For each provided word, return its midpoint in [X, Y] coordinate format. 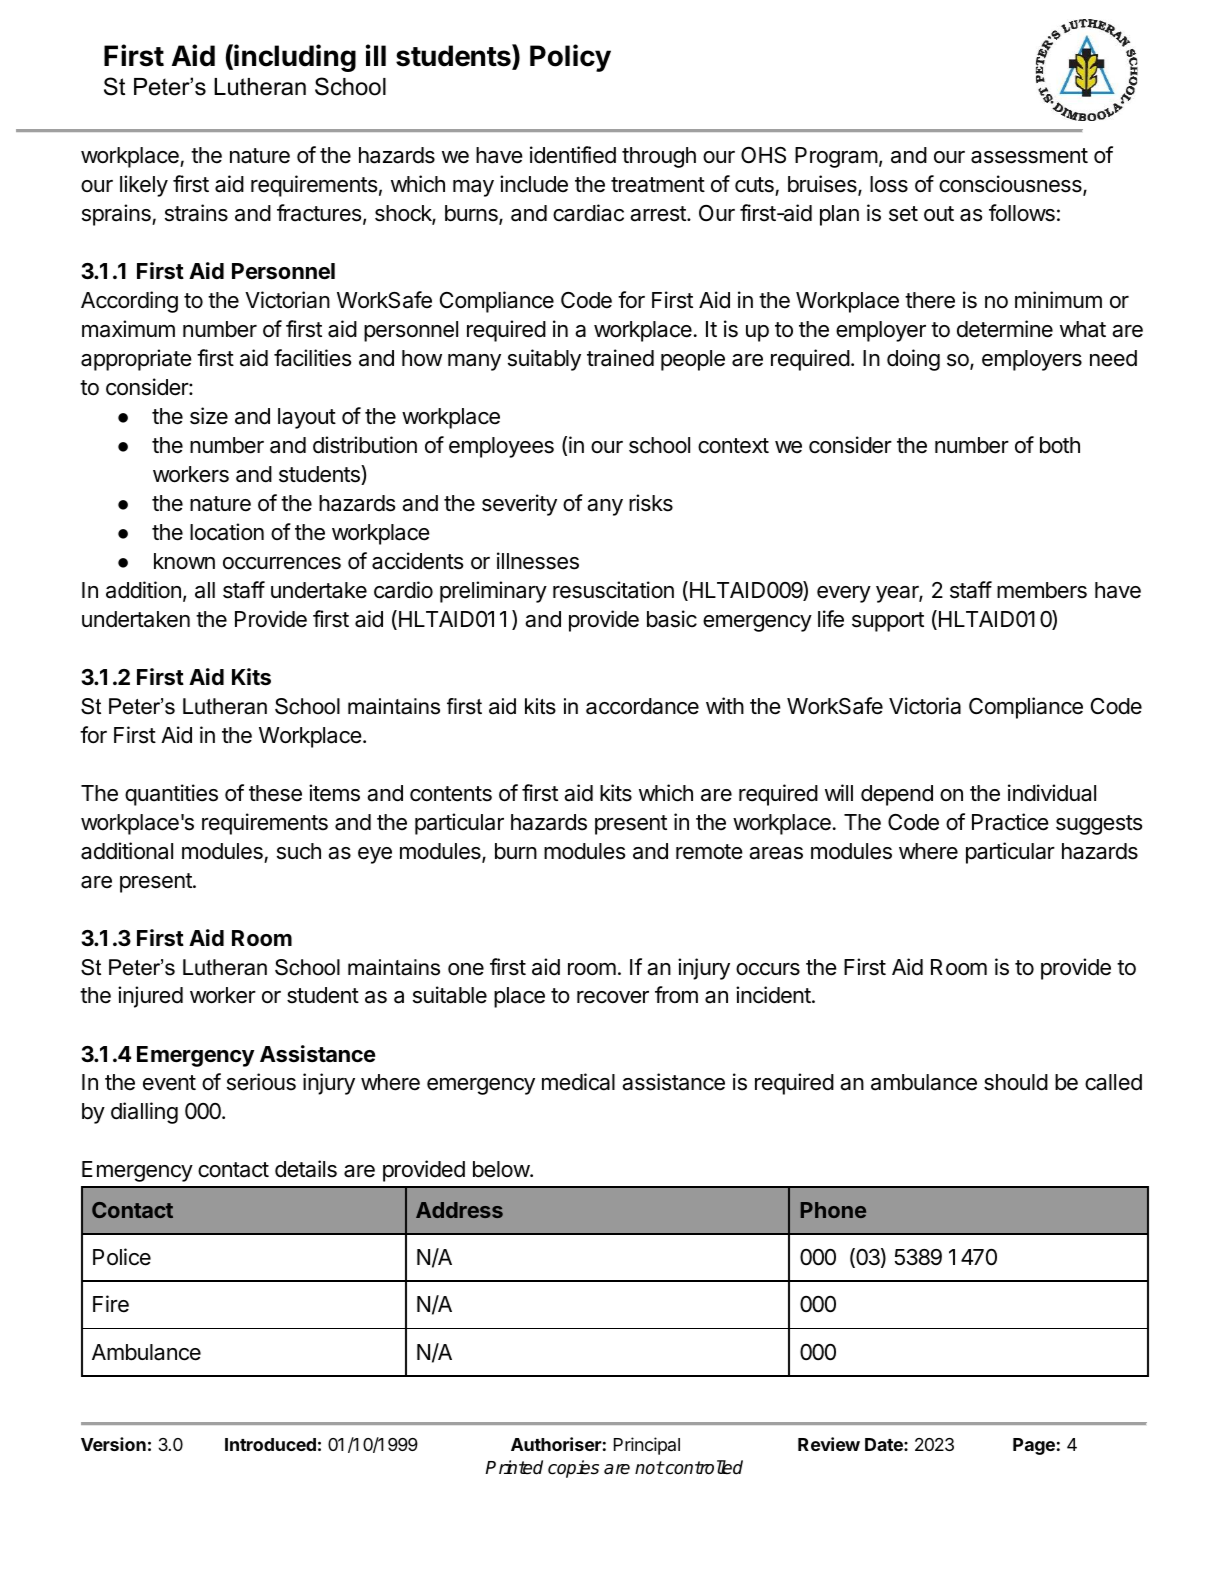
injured [150, 997]
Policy [570, 58]
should [1016, 1082]
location [227, 532]
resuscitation [613, 590]
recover [613, 997]
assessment [1029, 156]
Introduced [270, 1444]
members [1042, 590]
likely [144, 186]
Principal [647, 1446]
